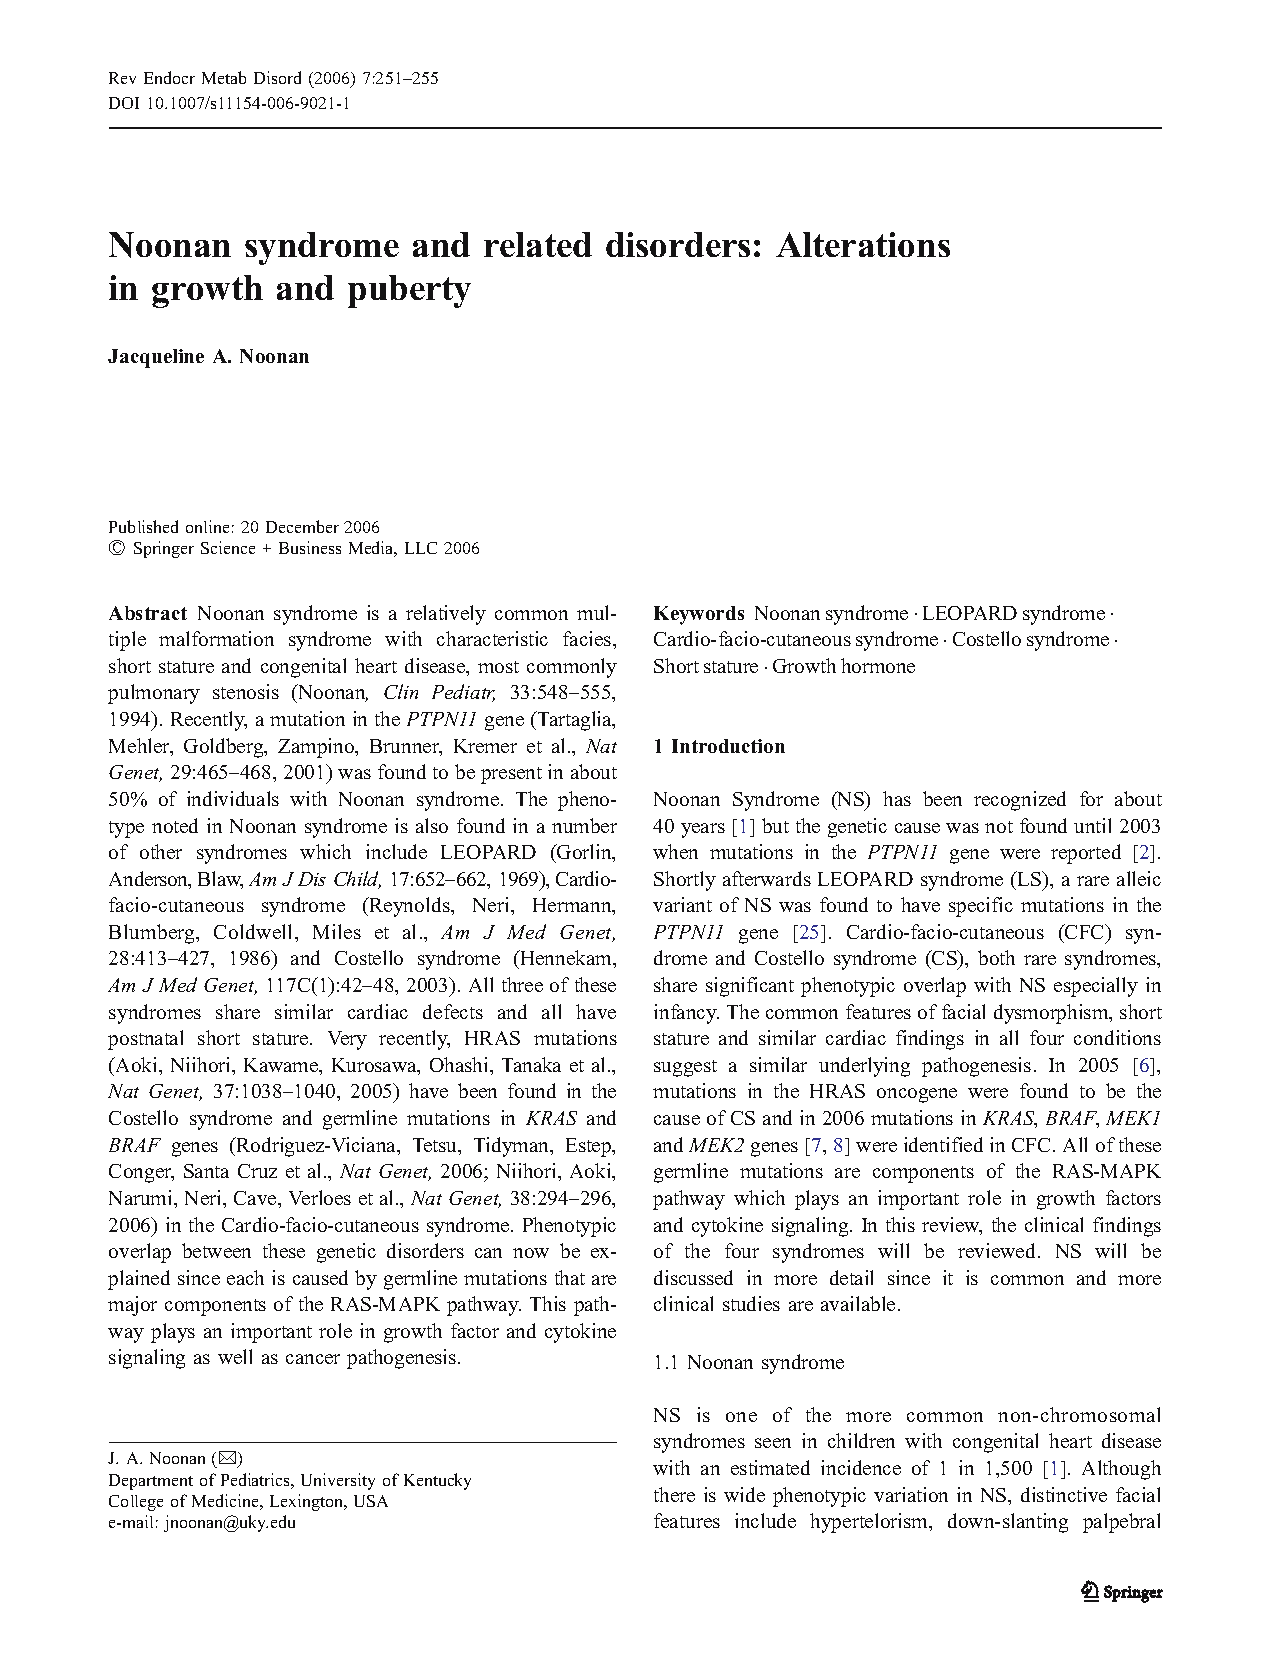 The width and height of the screenshot is (1271, 1677). I want to click on recognized, so click(1020, 801).
